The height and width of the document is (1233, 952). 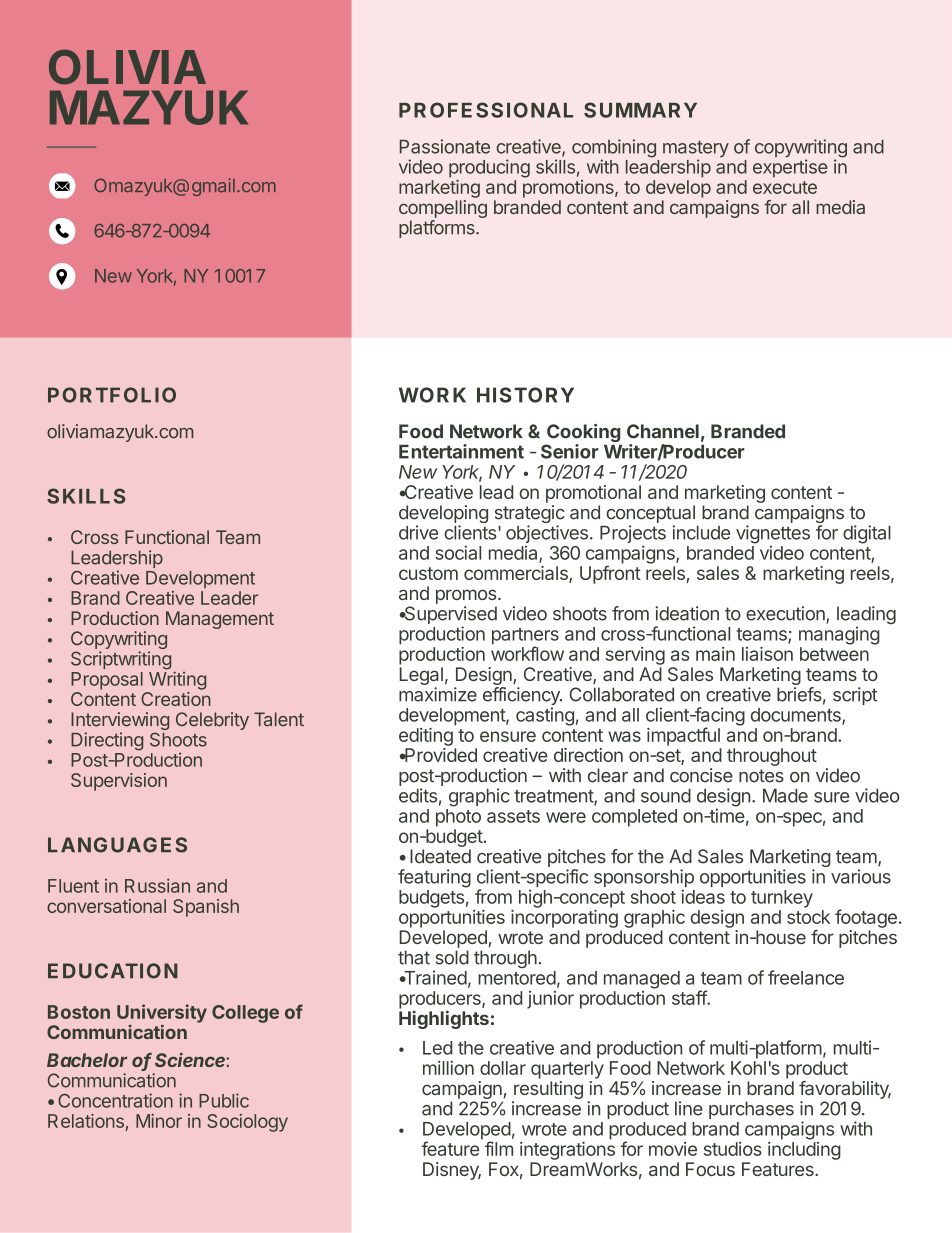 What do you see at coordinates (445, 146) in the document?
I see `Passionate` at bounding box center [445, 146].
